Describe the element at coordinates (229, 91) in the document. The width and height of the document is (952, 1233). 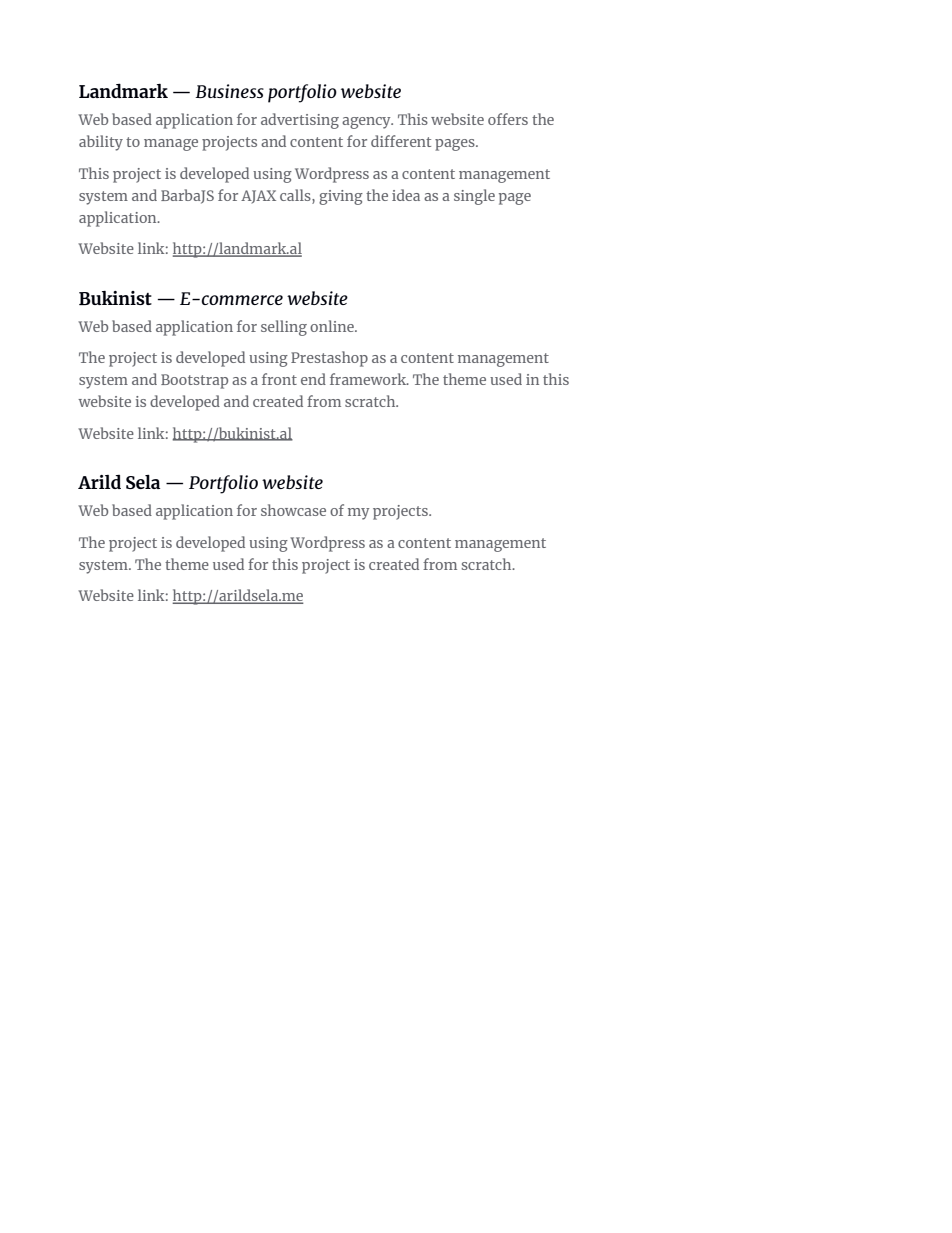
I see `Business` at that location.
